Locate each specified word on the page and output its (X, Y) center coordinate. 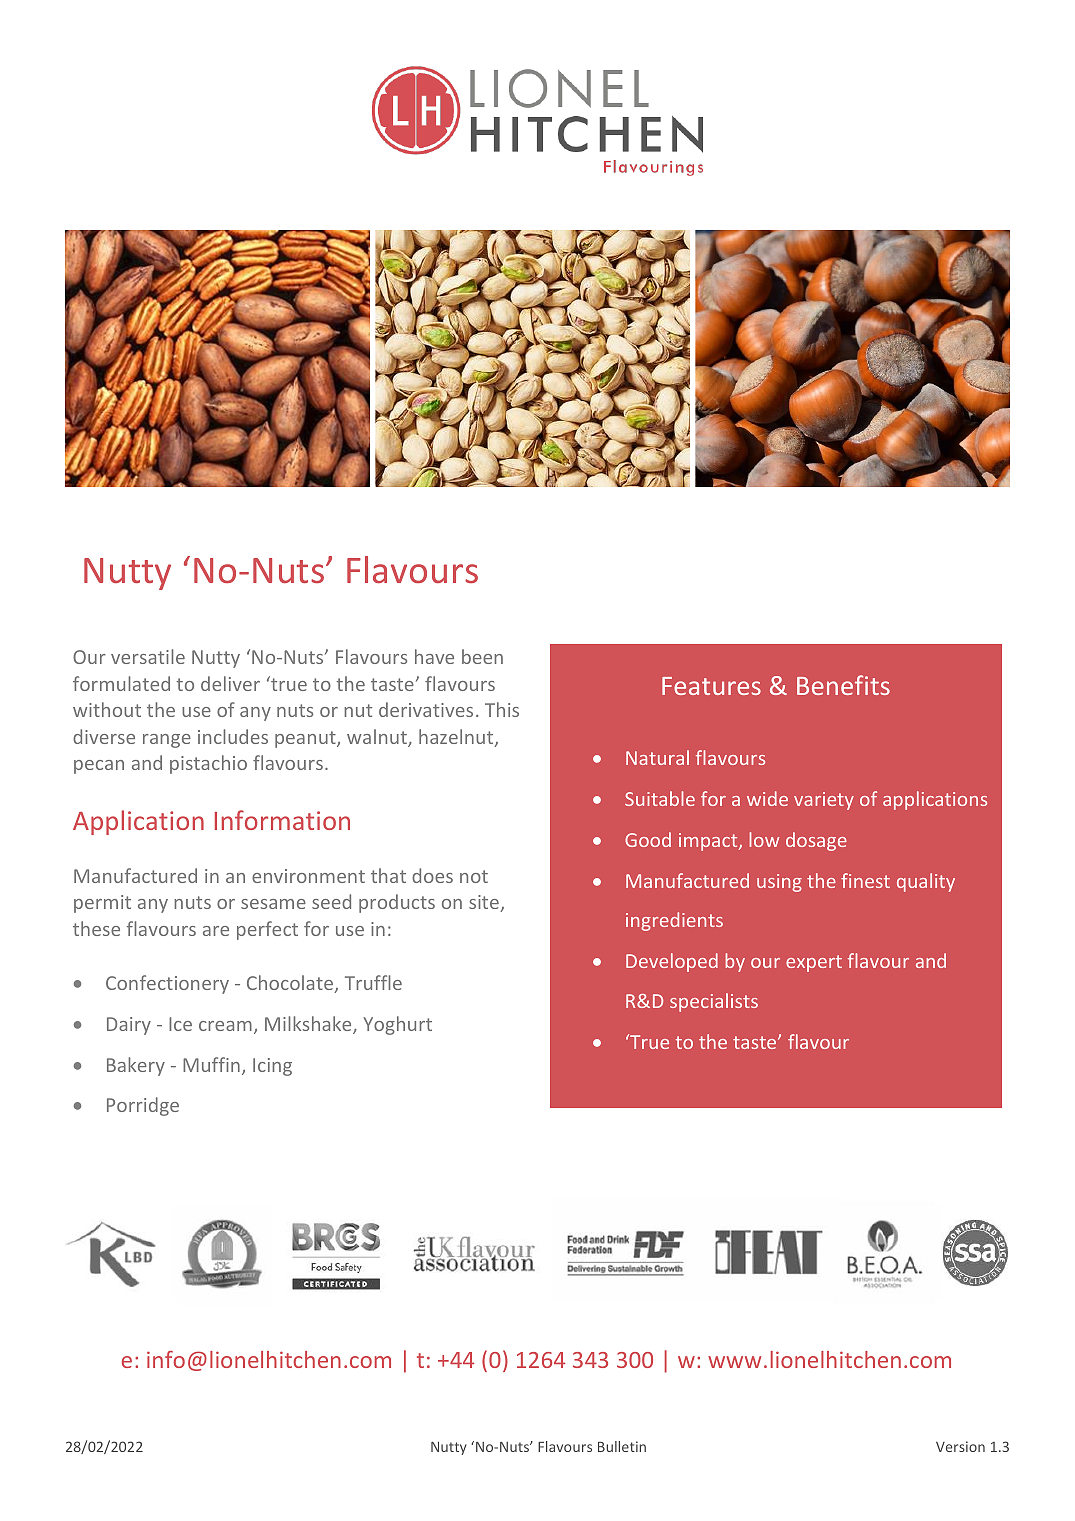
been (482, 656)
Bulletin (622, 1446)
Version (960, 1446)
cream (225, 1026)
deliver (230, 683)
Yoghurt (397, 1025)
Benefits (843, 685)
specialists (714, 1002)
